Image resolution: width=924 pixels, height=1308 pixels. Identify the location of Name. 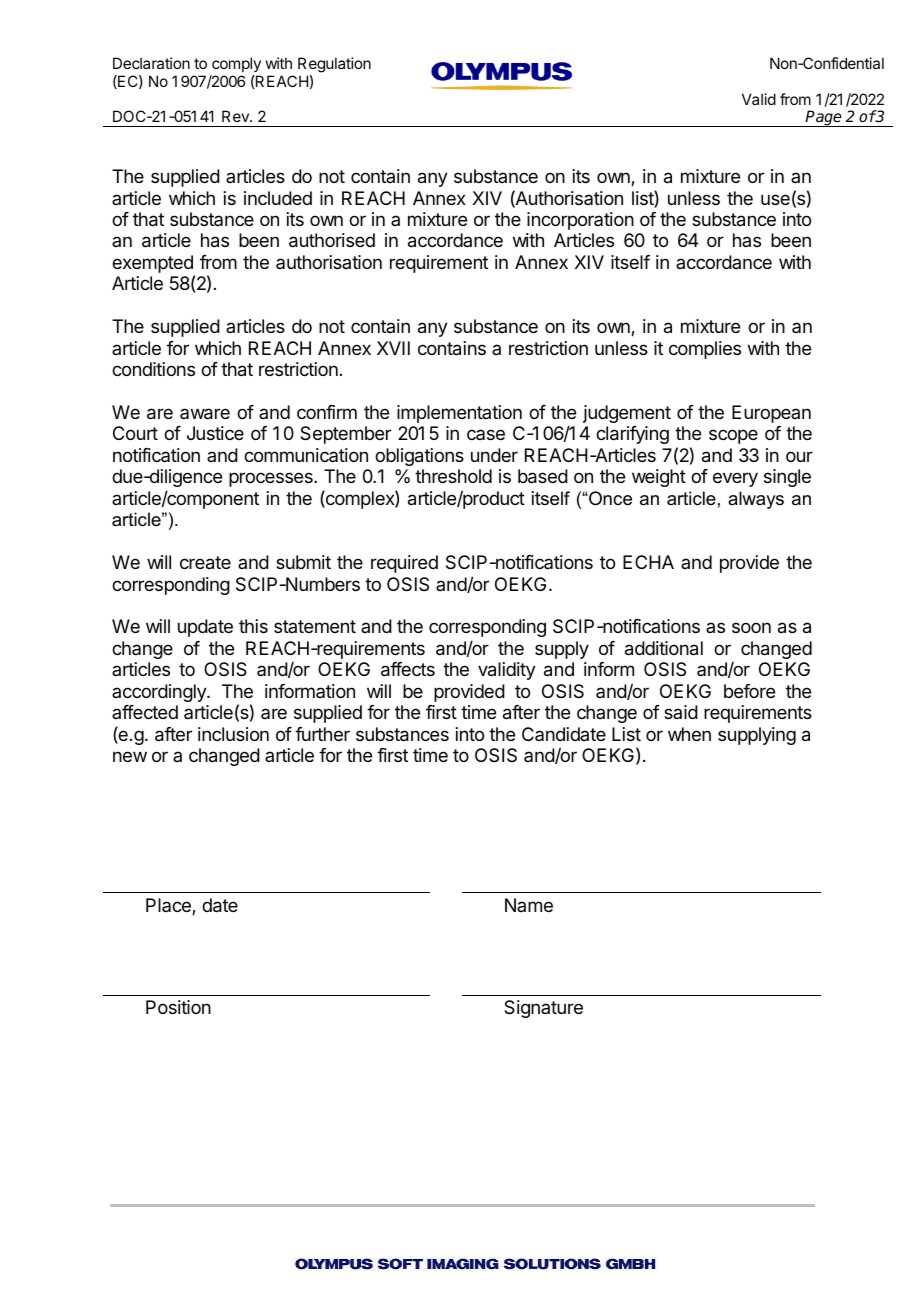
(529, 905).
